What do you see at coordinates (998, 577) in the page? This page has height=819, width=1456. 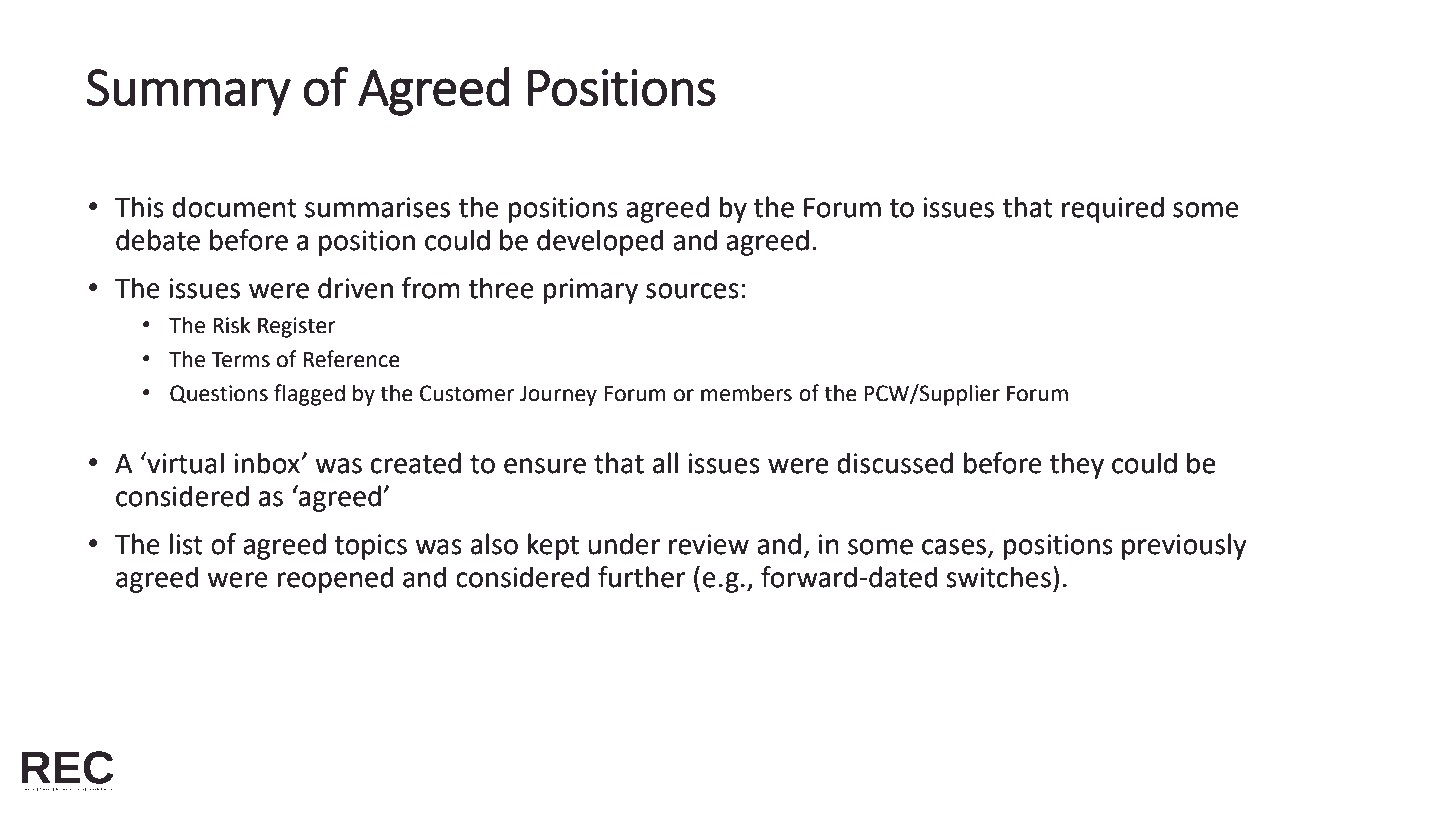 I see `switches` at bounding box center [998, 577].
